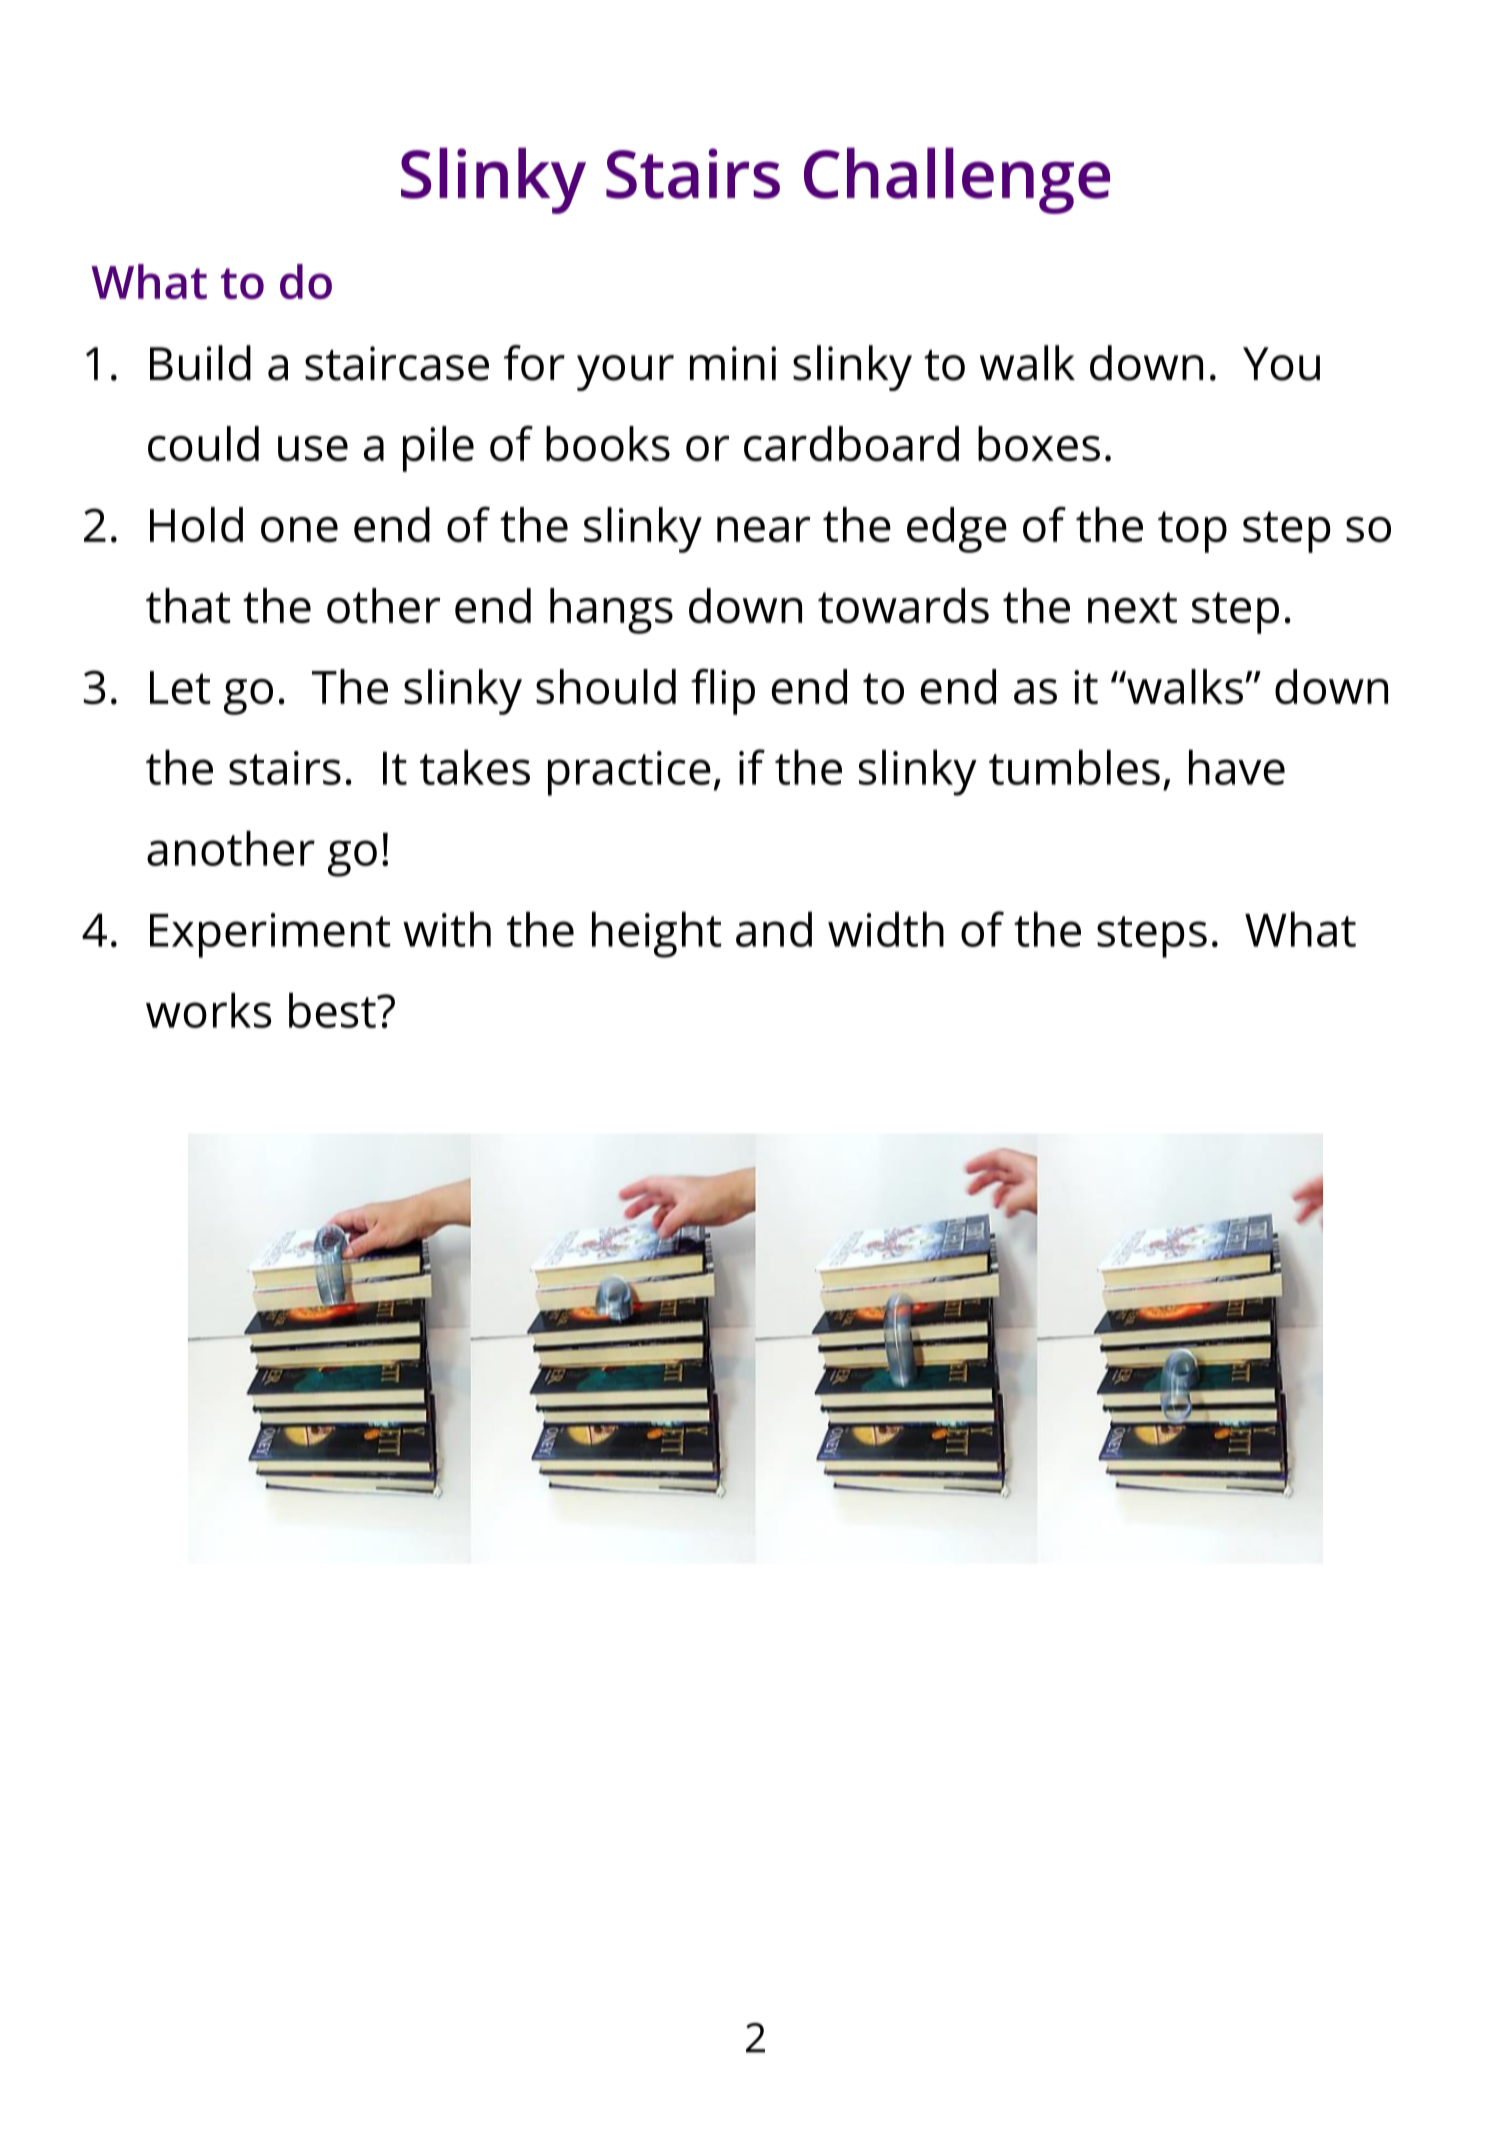  Describe the element at coordinates (1074, 767) in the screenshot. I see `tumbles` at that location.
